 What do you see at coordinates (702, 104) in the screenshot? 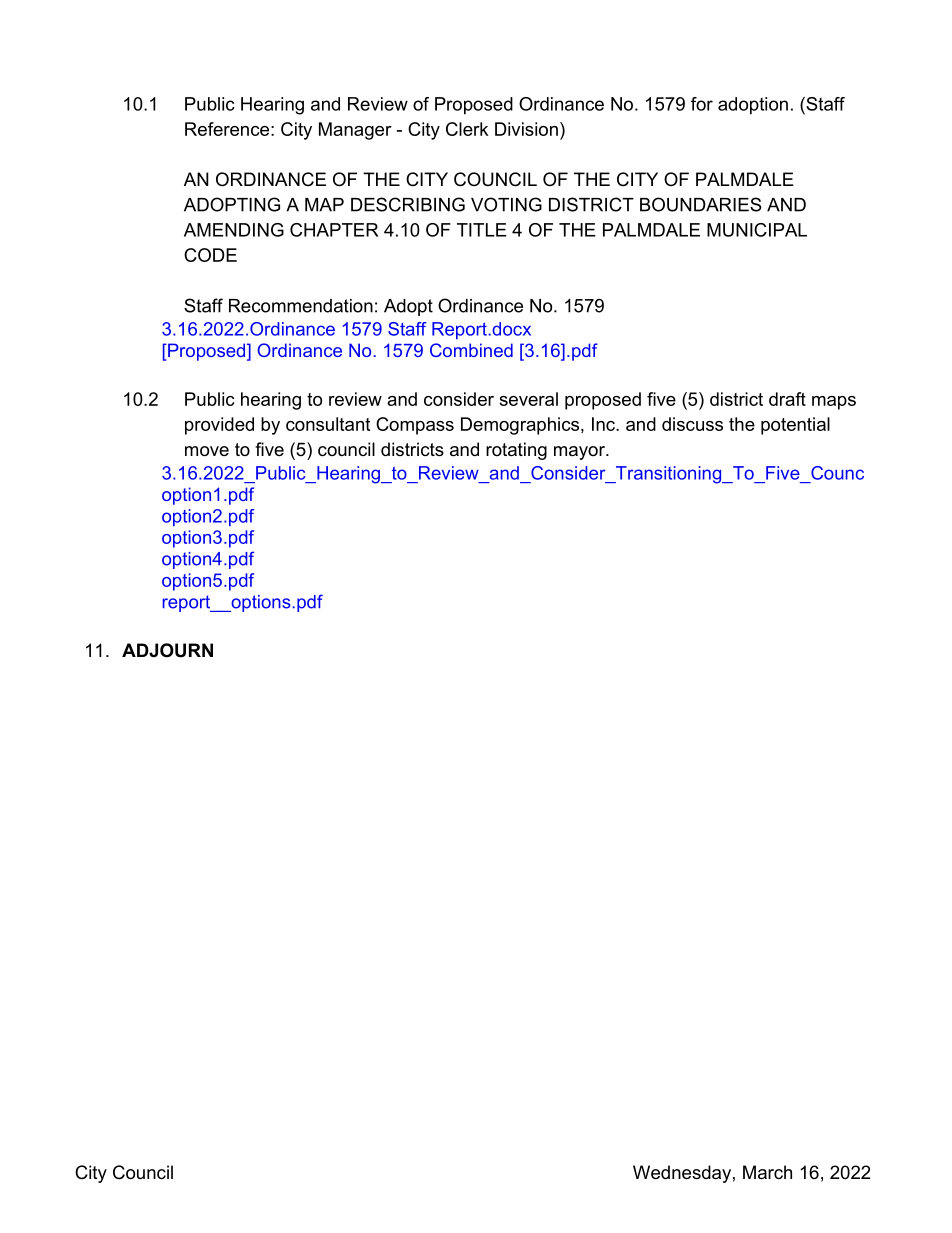
I see `for` at bounding box center [702, 104].
